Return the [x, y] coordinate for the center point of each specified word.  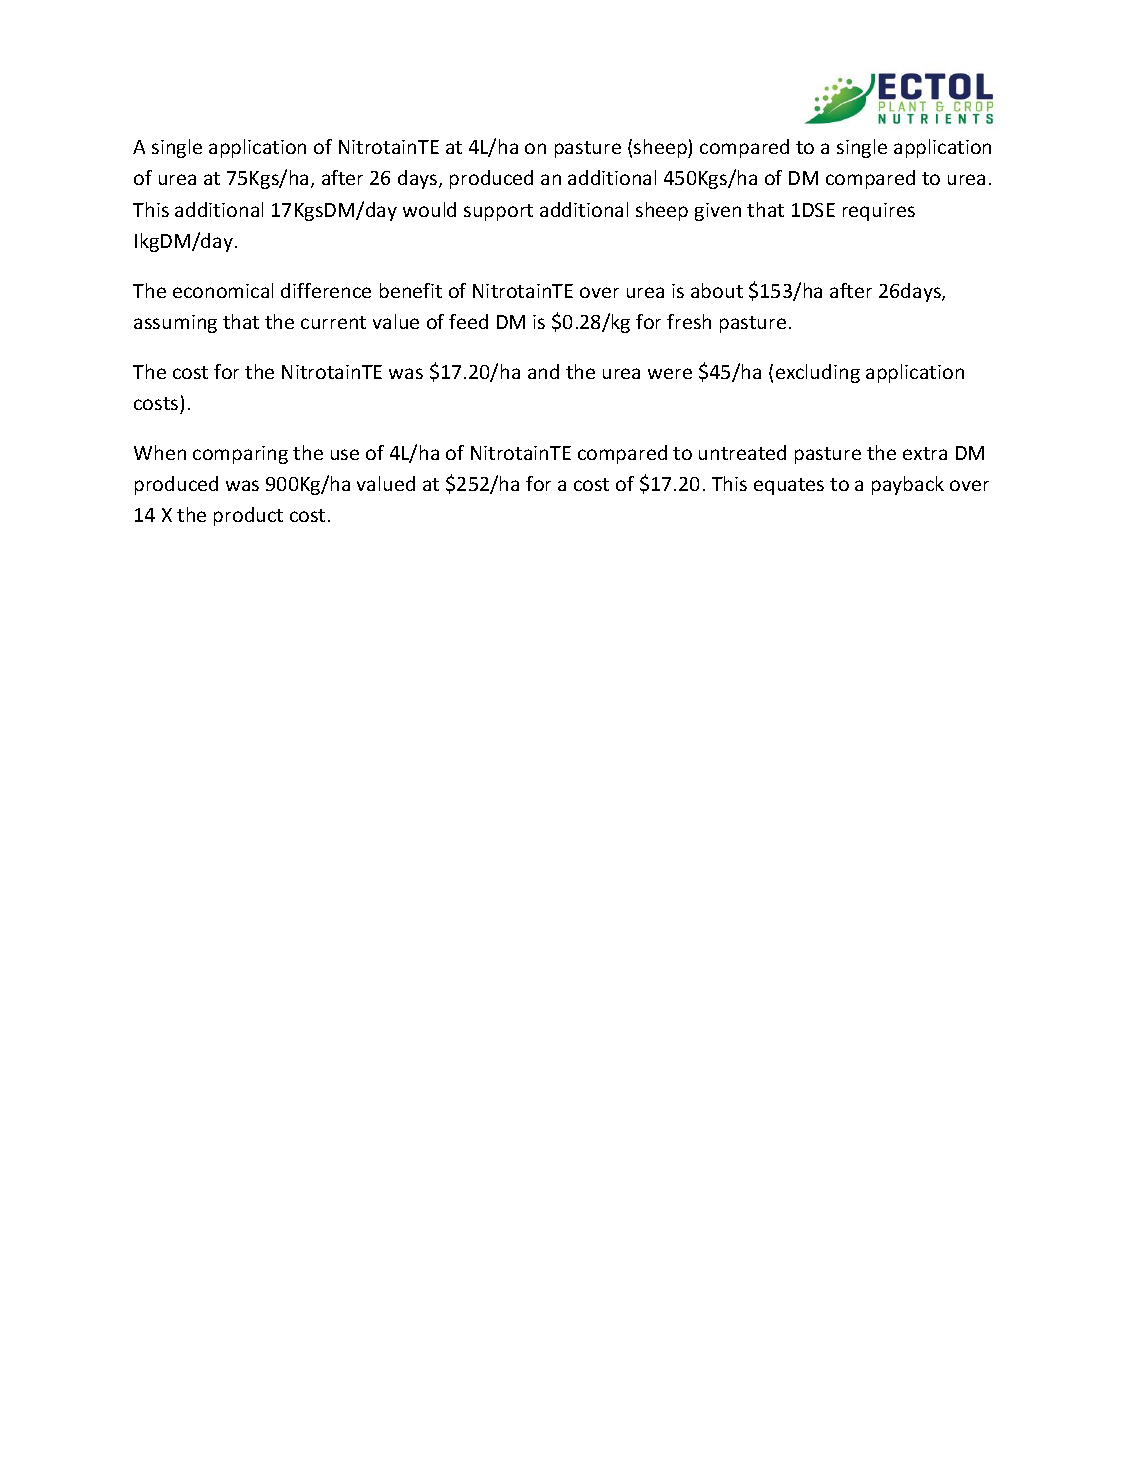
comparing [240, 455]
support [498, 212]
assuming [175, 324]
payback [908, 485]
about [717, 290]
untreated [742, 452]
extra [925, 453]
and [543, 371]
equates [789, 486]
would [429, 209]
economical [223, 290]
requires [879, 212]
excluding [818, 373]
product [248, 516]
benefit [411, 290]
